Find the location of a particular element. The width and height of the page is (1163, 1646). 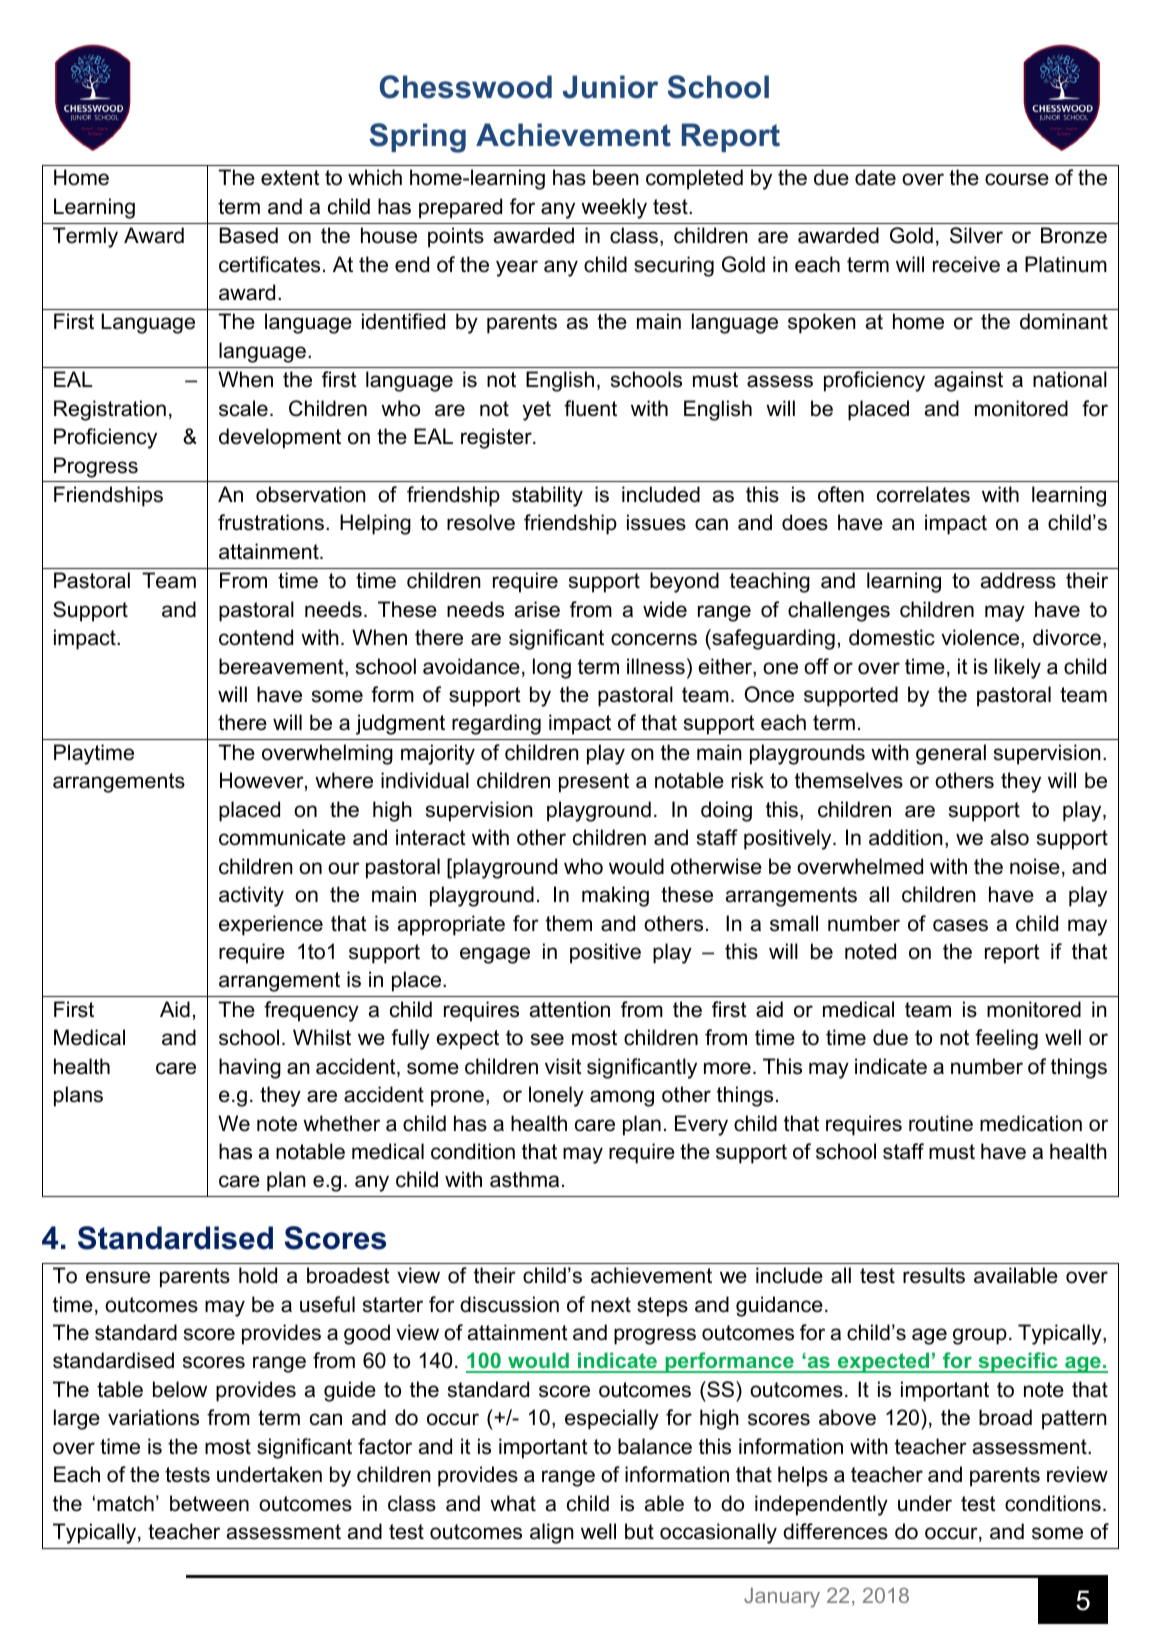

Junior is located at coordinates (610, 87).
